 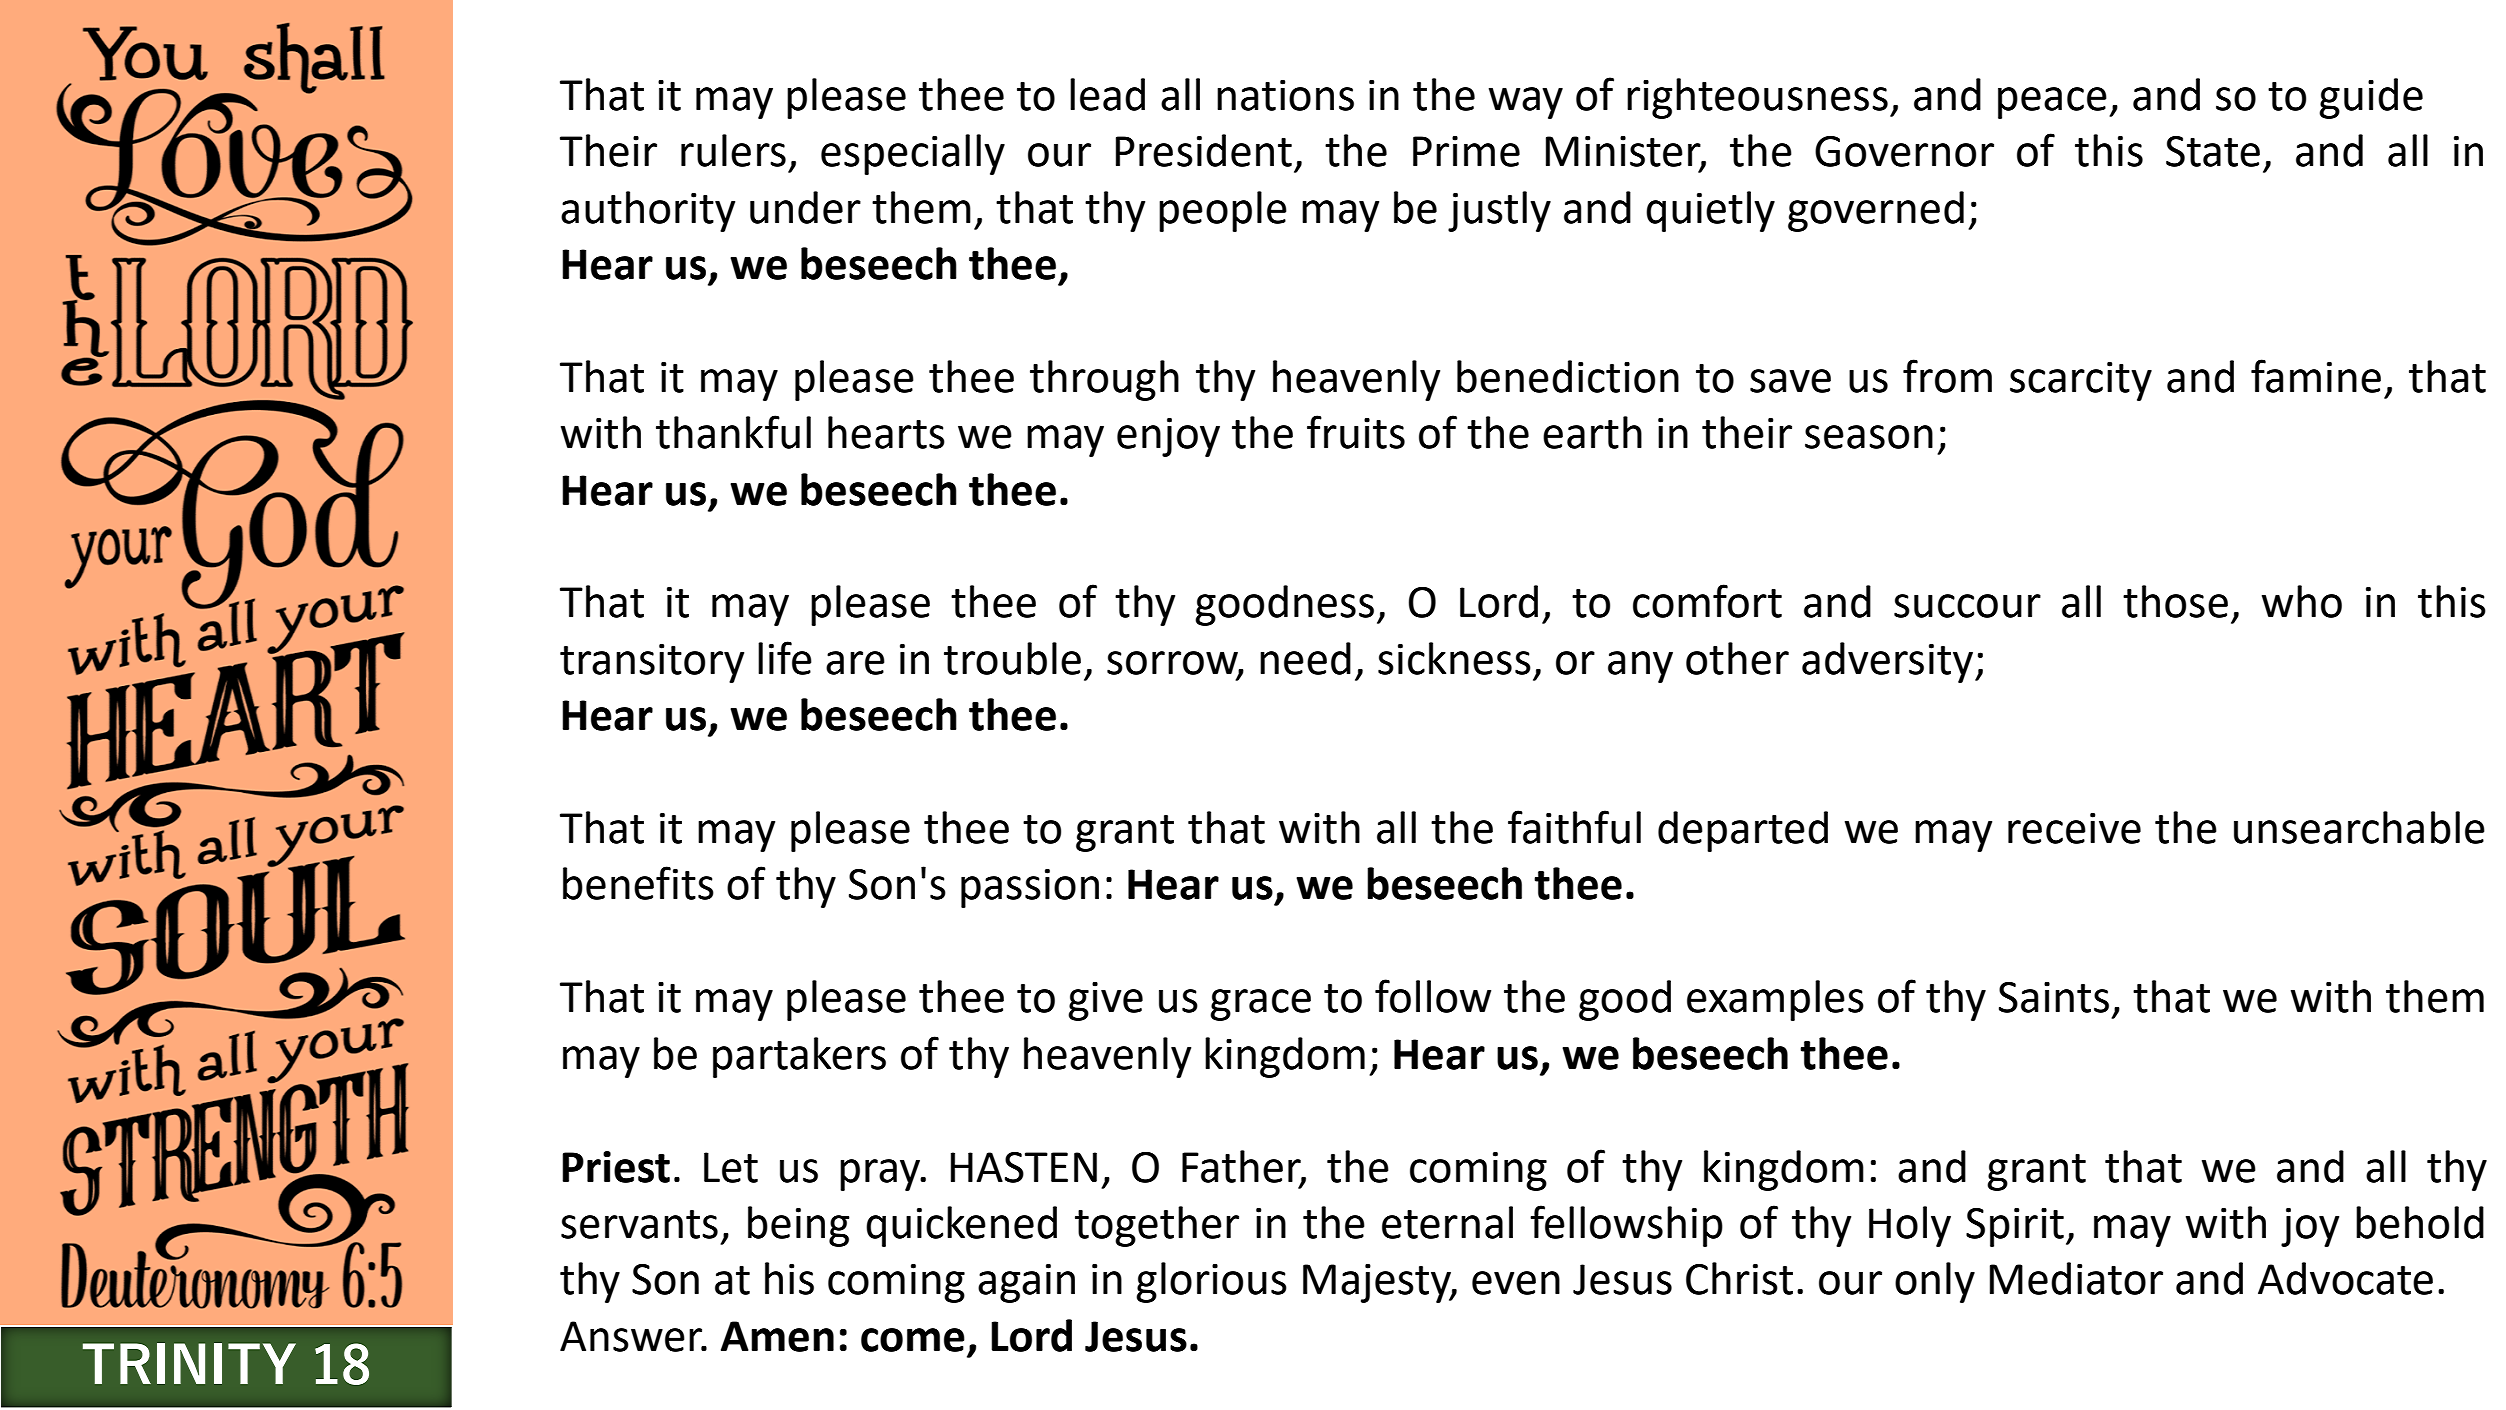 I want to click on scarcity, so click(x=2081, y=381).
